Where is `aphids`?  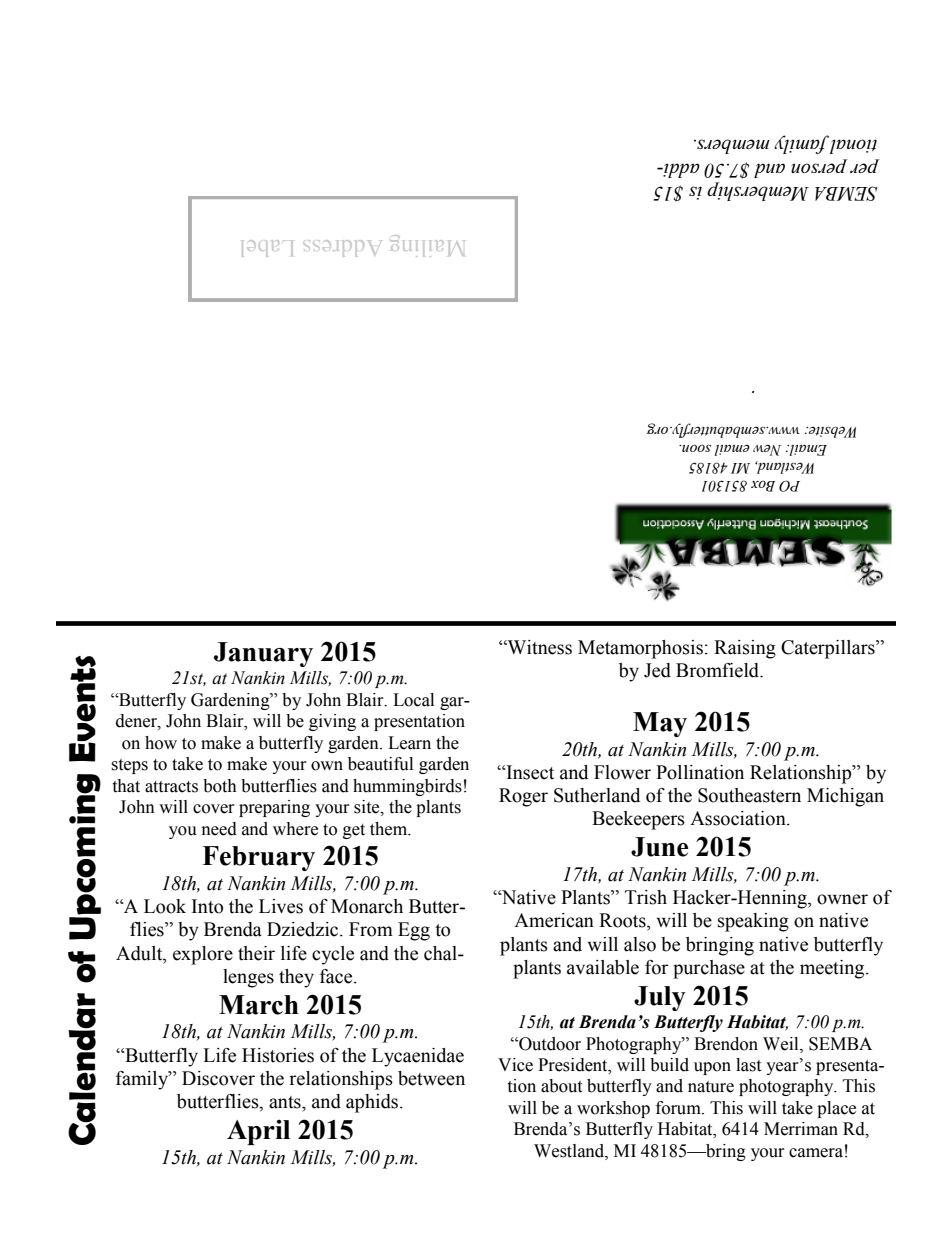 aphids is located at coordinates (372, 1103).
